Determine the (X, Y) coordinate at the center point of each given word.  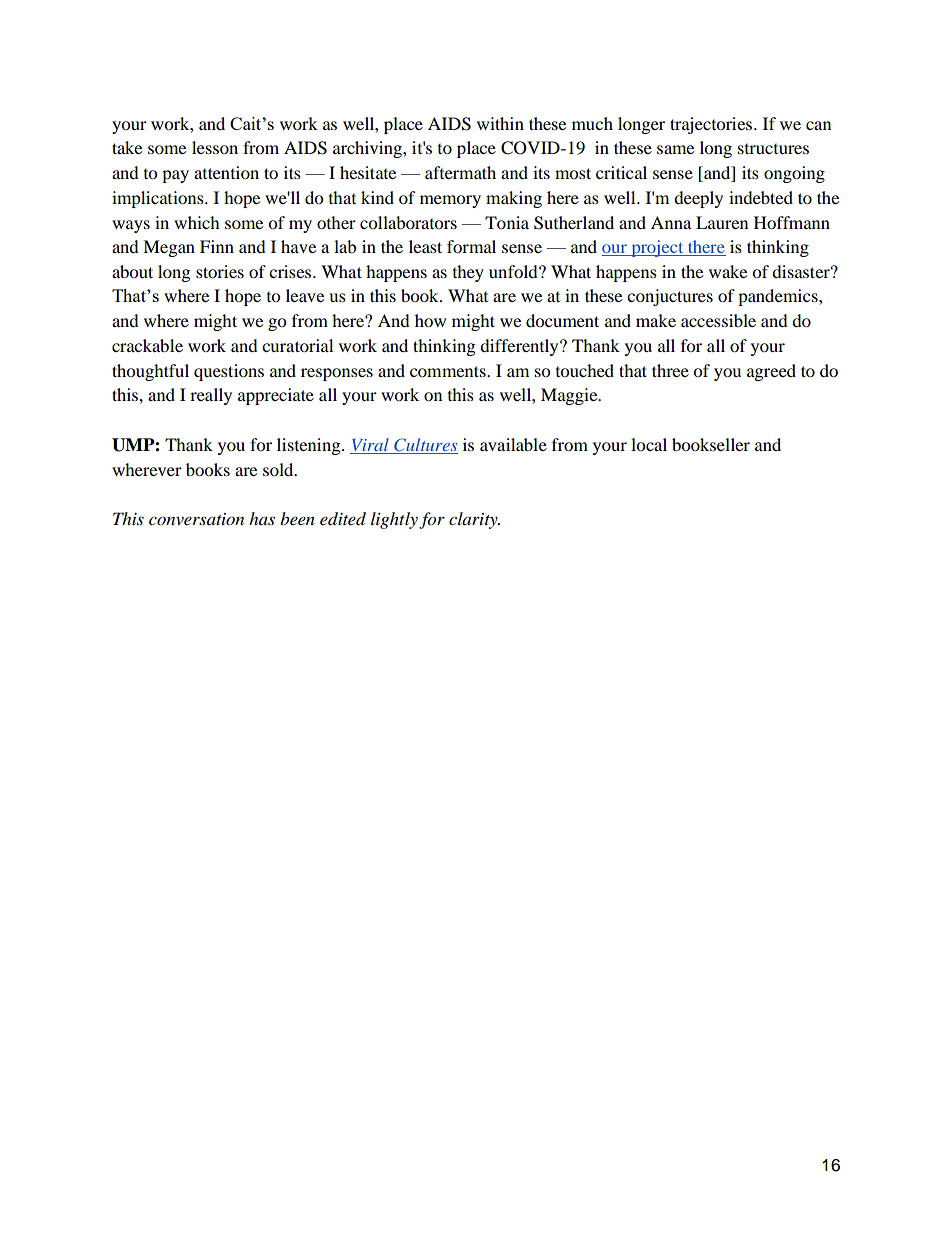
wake (728, 271)
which (197, 222)
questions (229, 372)
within (500, 123)
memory (450, 201)
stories (220, 271)
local (649, 444)
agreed (771, 372)
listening (310, 446)
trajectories (712, 125)
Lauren (722, 222)
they (468, 273)
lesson (215, 147)
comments (449, 371)
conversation (196, 519)
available (513, 444)
